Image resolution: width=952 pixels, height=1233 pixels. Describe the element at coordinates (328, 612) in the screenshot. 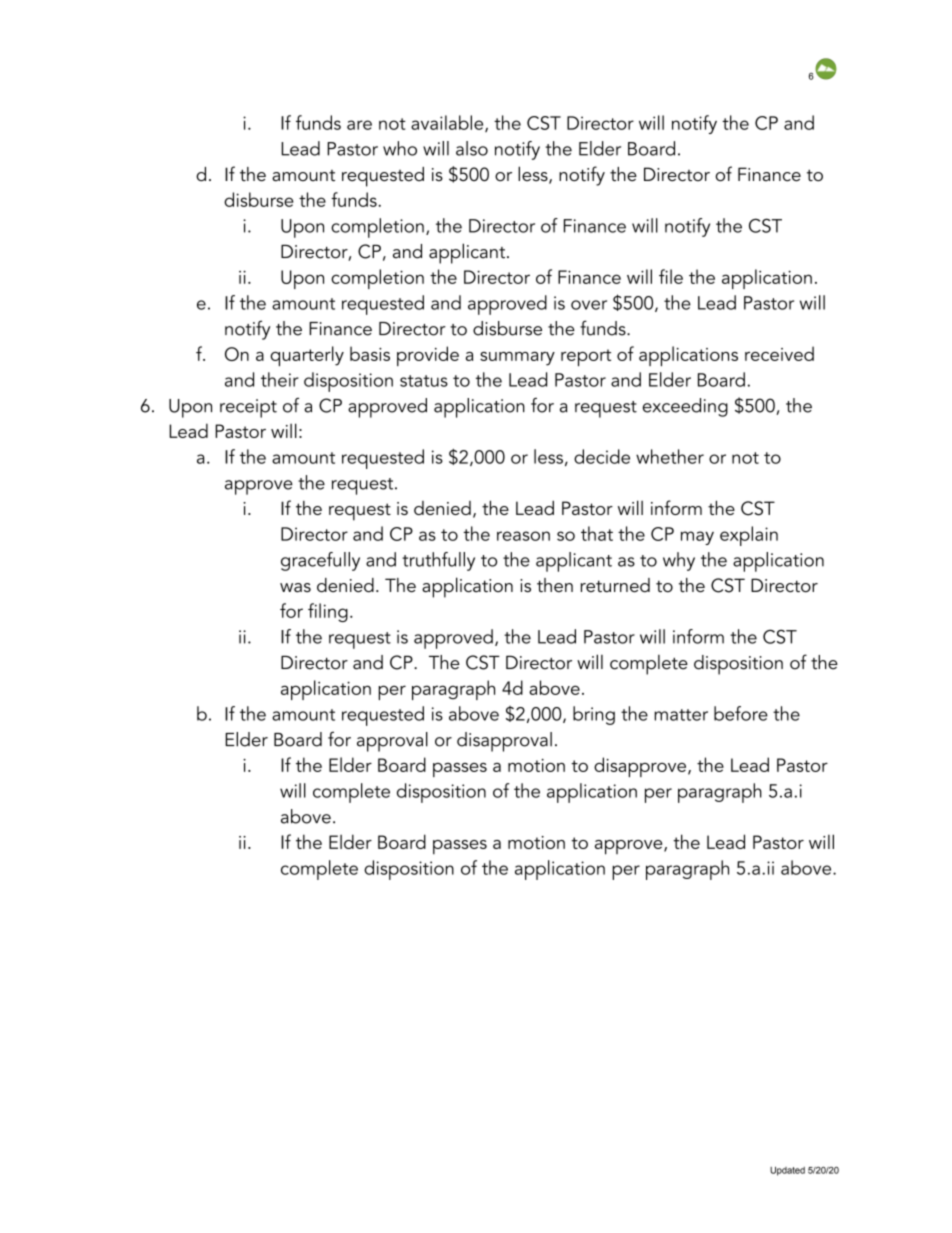

I see `filing` at that location.
